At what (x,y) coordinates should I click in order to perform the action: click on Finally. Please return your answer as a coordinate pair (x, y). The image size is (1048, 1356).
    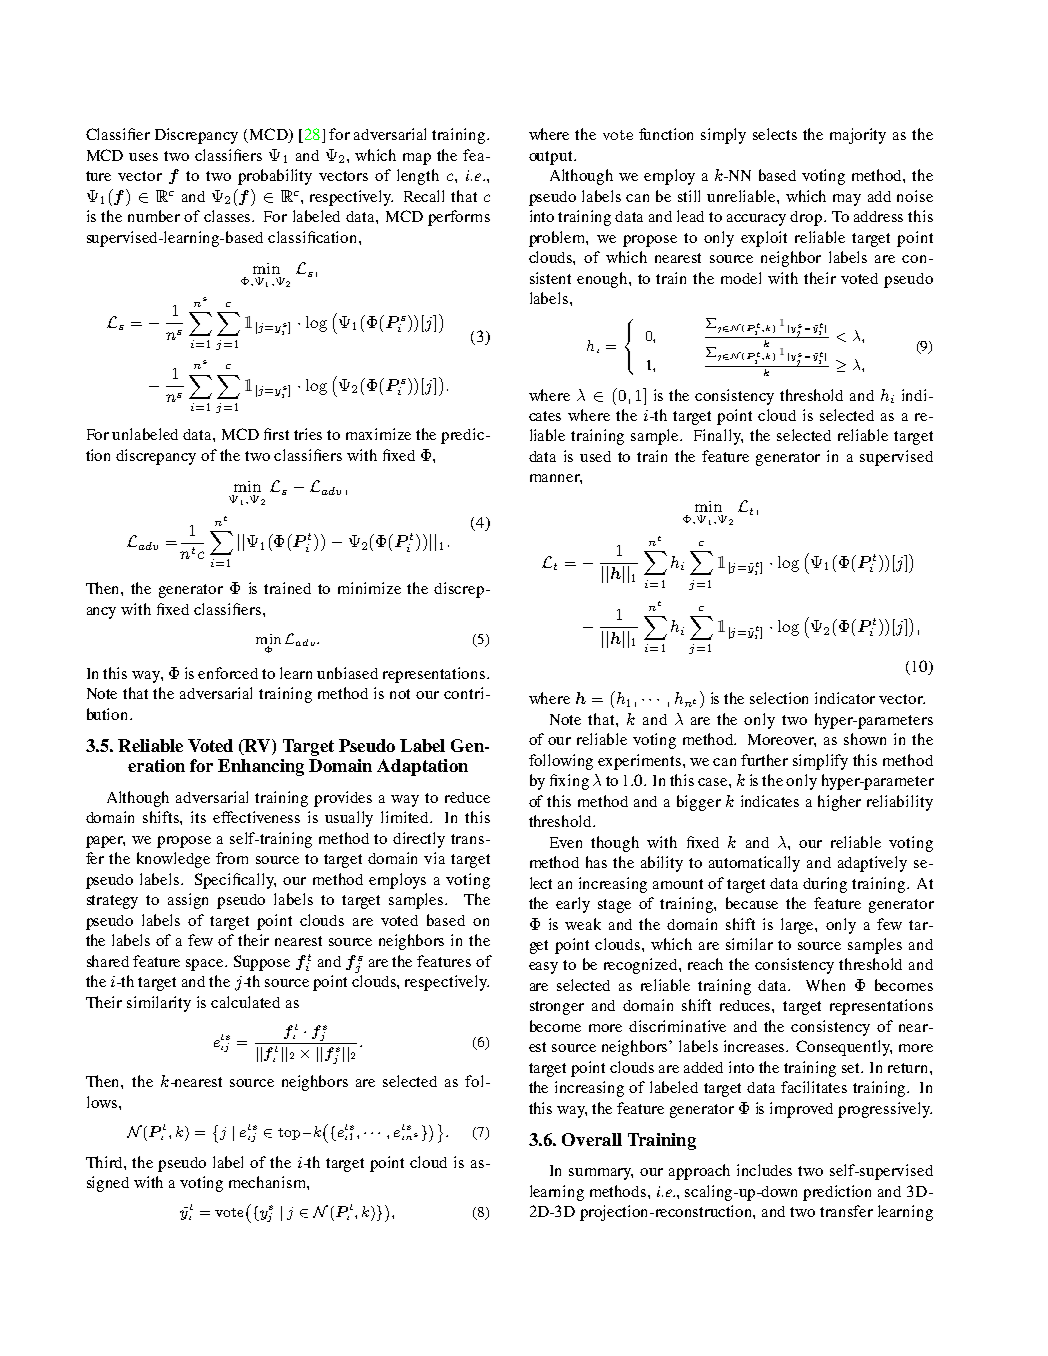
    Looking at the image, I should click on (718, 437).
